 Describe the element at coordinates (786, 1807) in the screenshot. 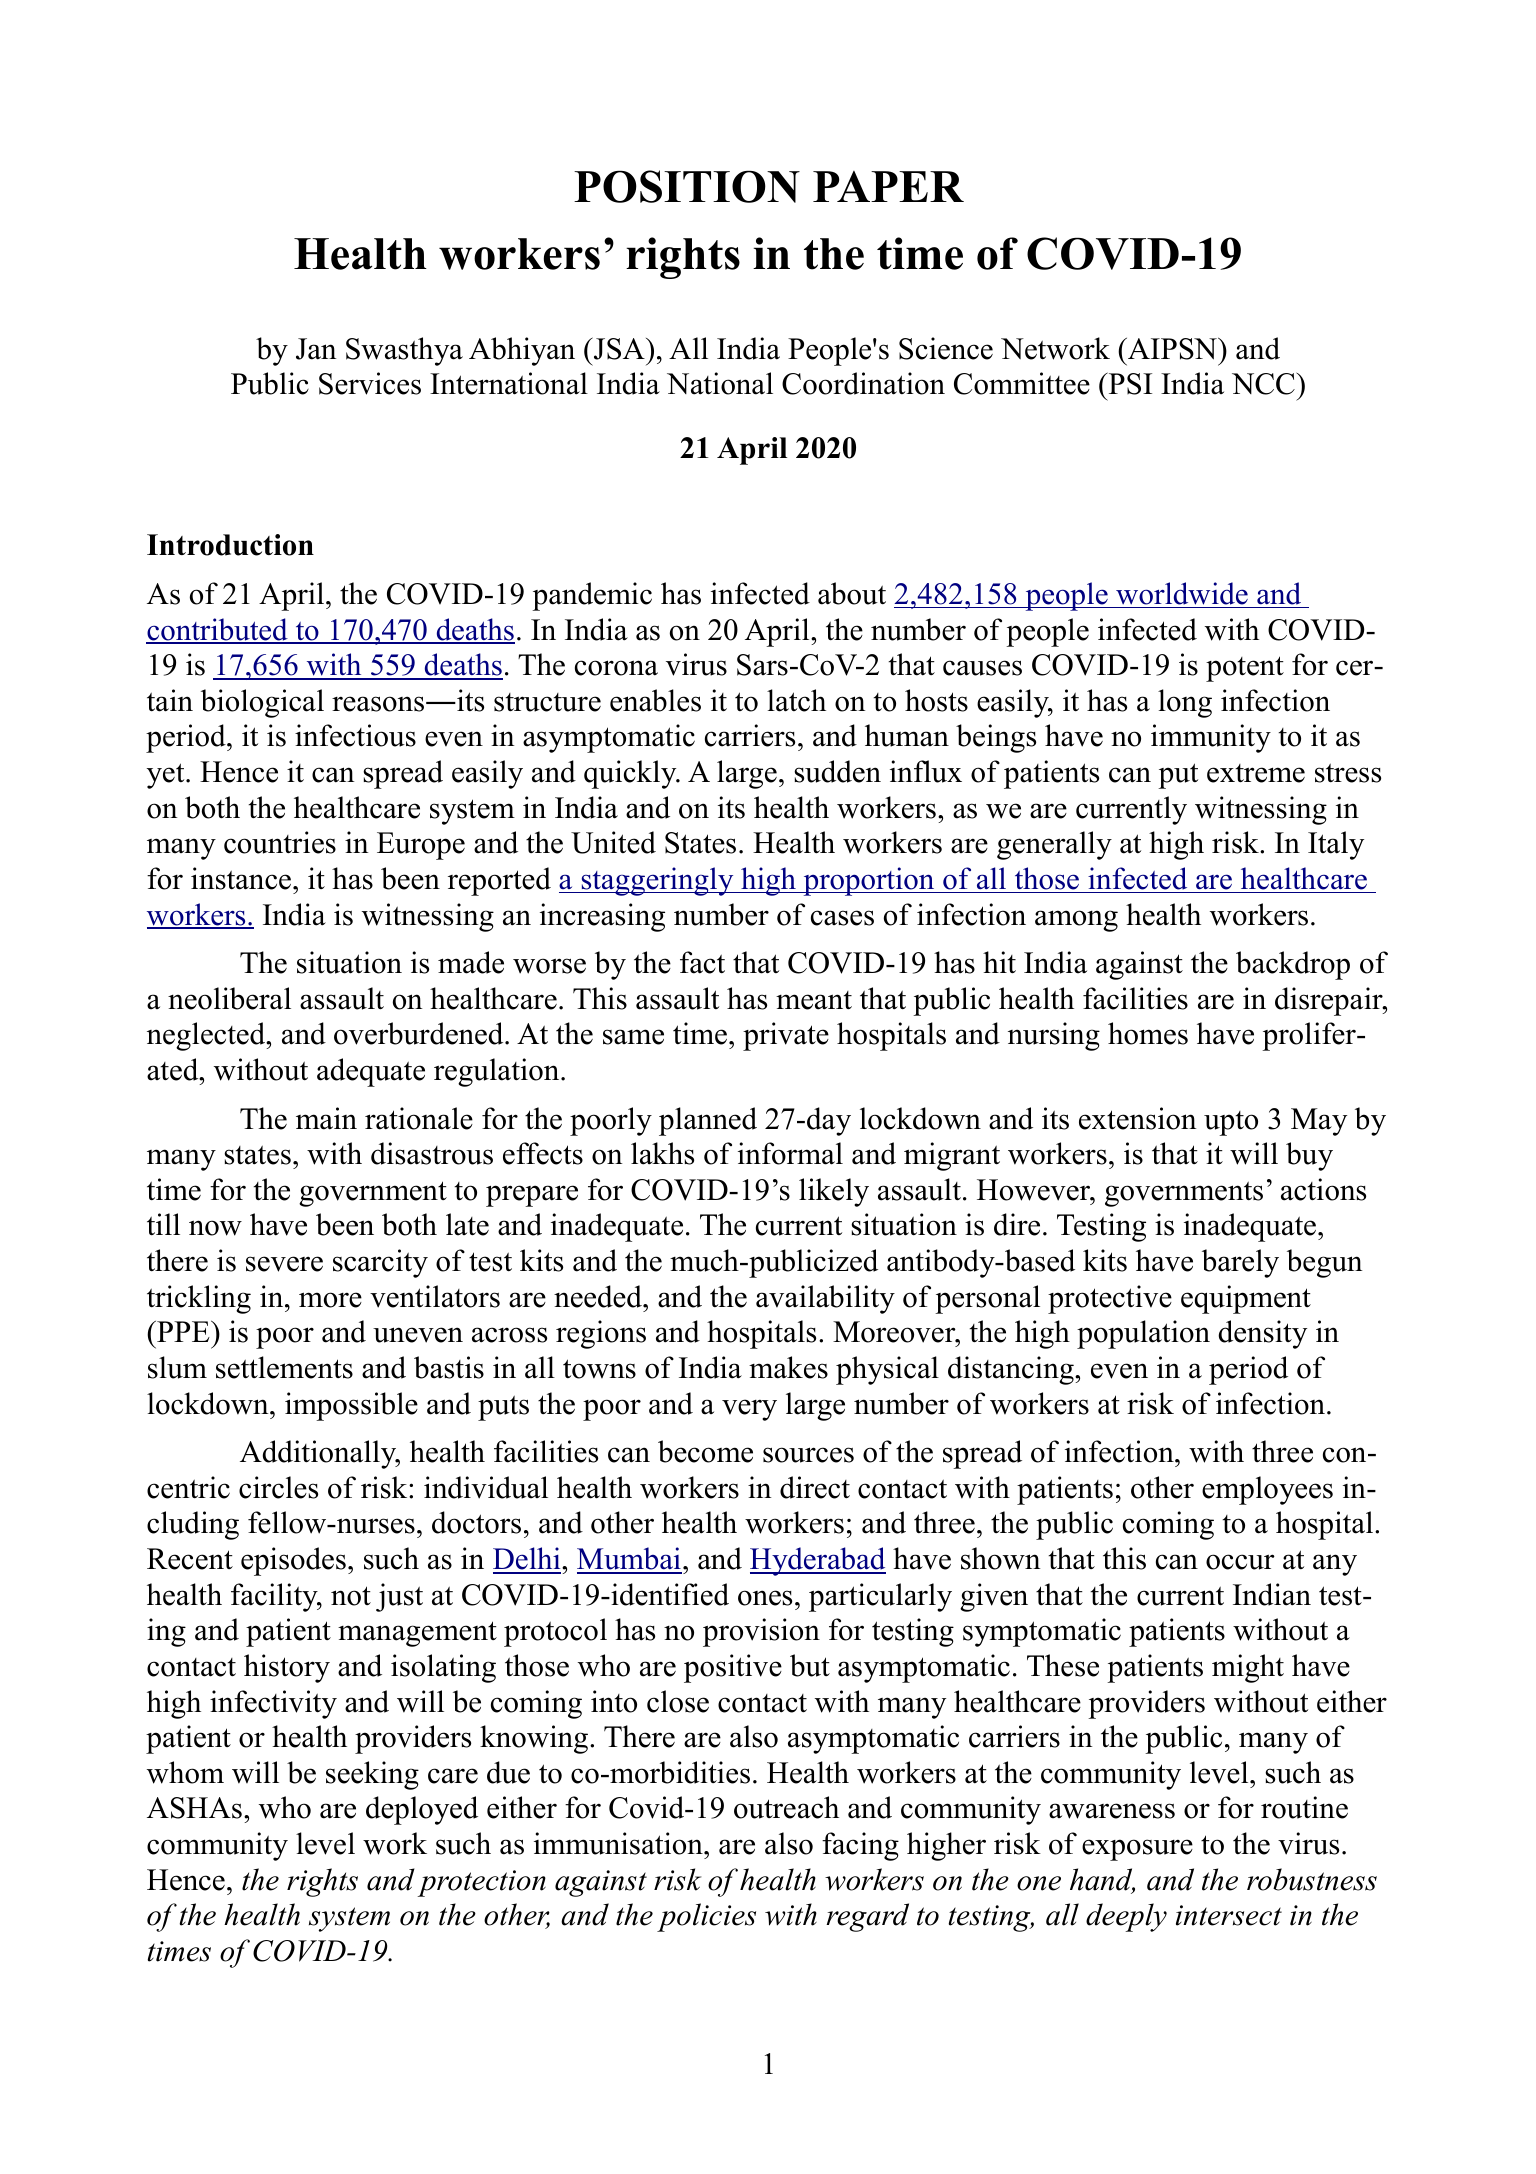

I see `outreach` at that location.
